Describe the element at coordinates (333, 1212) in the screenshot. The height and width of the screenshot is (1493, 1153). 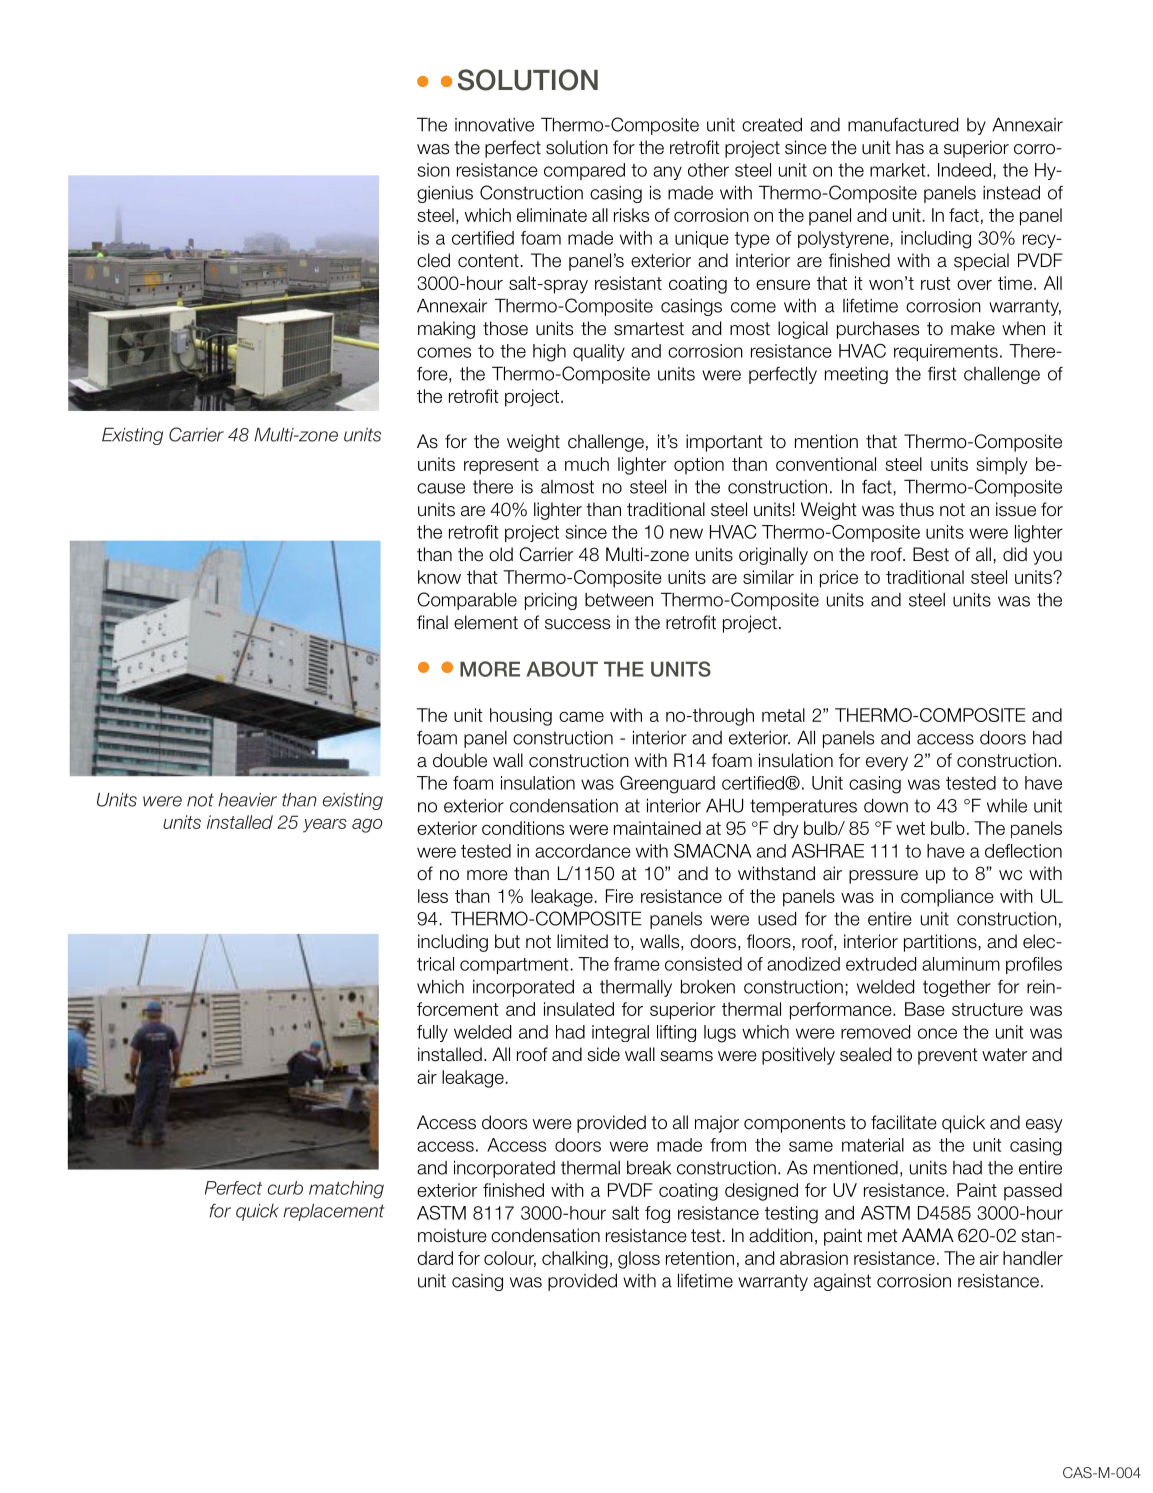
I see `replacement` at that location.
